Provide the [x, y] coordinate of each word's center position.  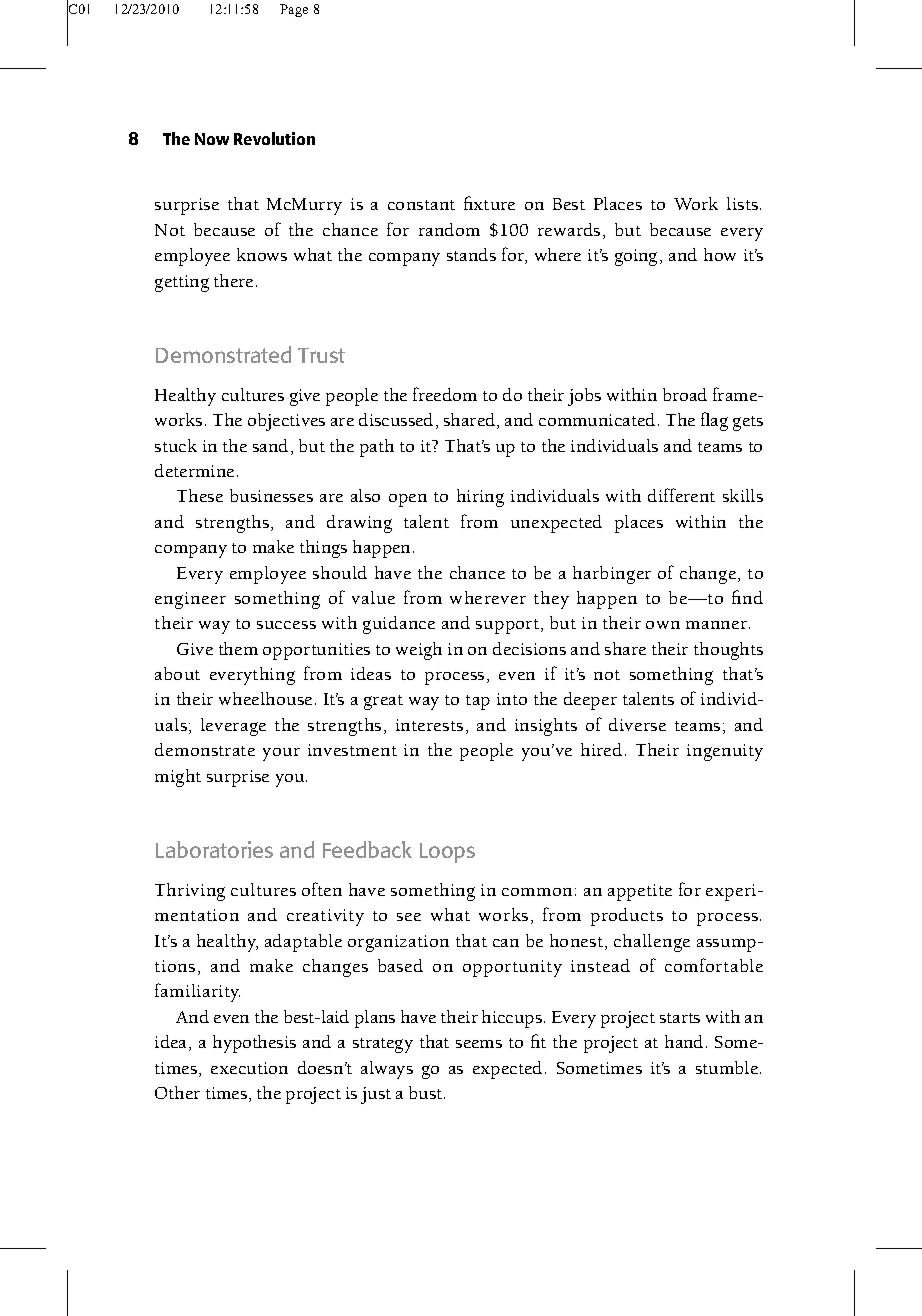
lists [744, 203]
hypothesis [254, 1044]
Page [294, 10]
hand [684, 1041]
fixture [489, 203]
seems [479, 1044]
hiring [480, 498]
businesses [271, 495]
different [681, 495]
